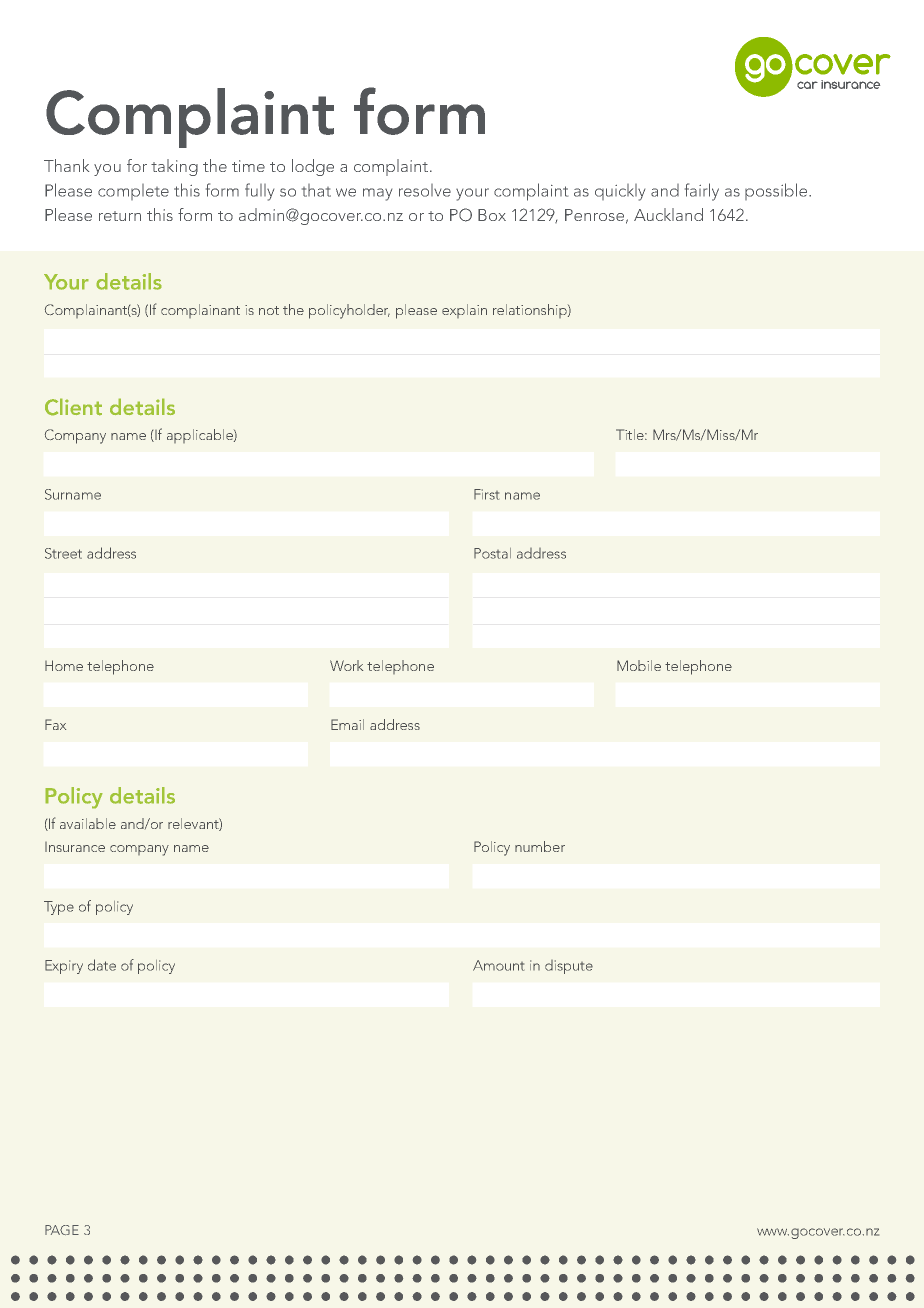 Image resolution: width=924 pixels, height=1308 pixels. I want to click on resolve, so click(425, 190).
